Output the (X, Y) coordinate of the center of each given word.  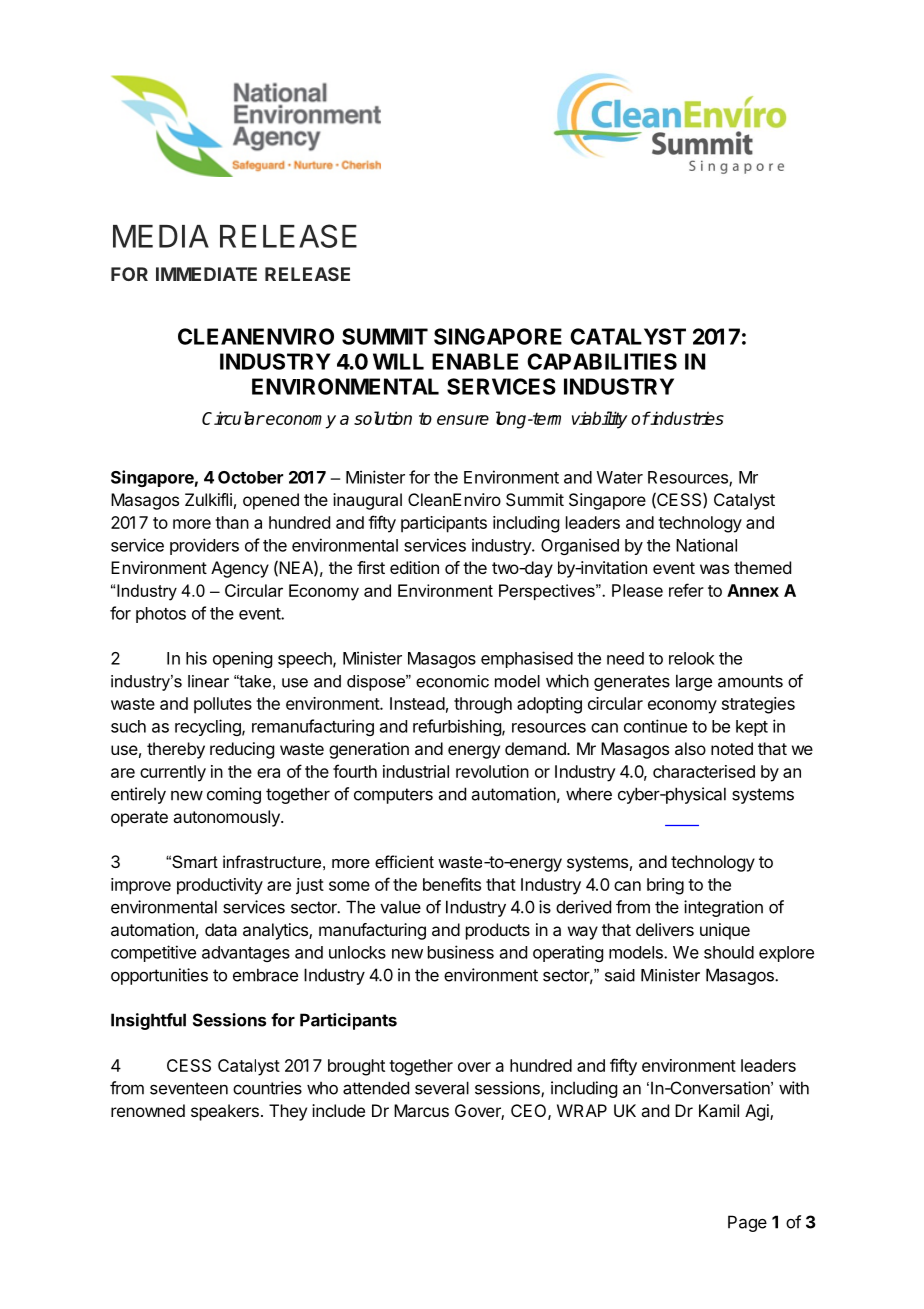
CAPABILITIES (602, 361)
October (250, 477)
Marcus (421, 1110)
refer (686, 590)
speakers (225, 1112)
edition (414, 567)
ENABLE (475, 361)
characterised (704, 771)
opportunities (159, 976)
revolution (492, 771)
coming (234, 795)
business (461, 952)
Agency (240, 569)
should (729, 952)
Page (747, 1223)
